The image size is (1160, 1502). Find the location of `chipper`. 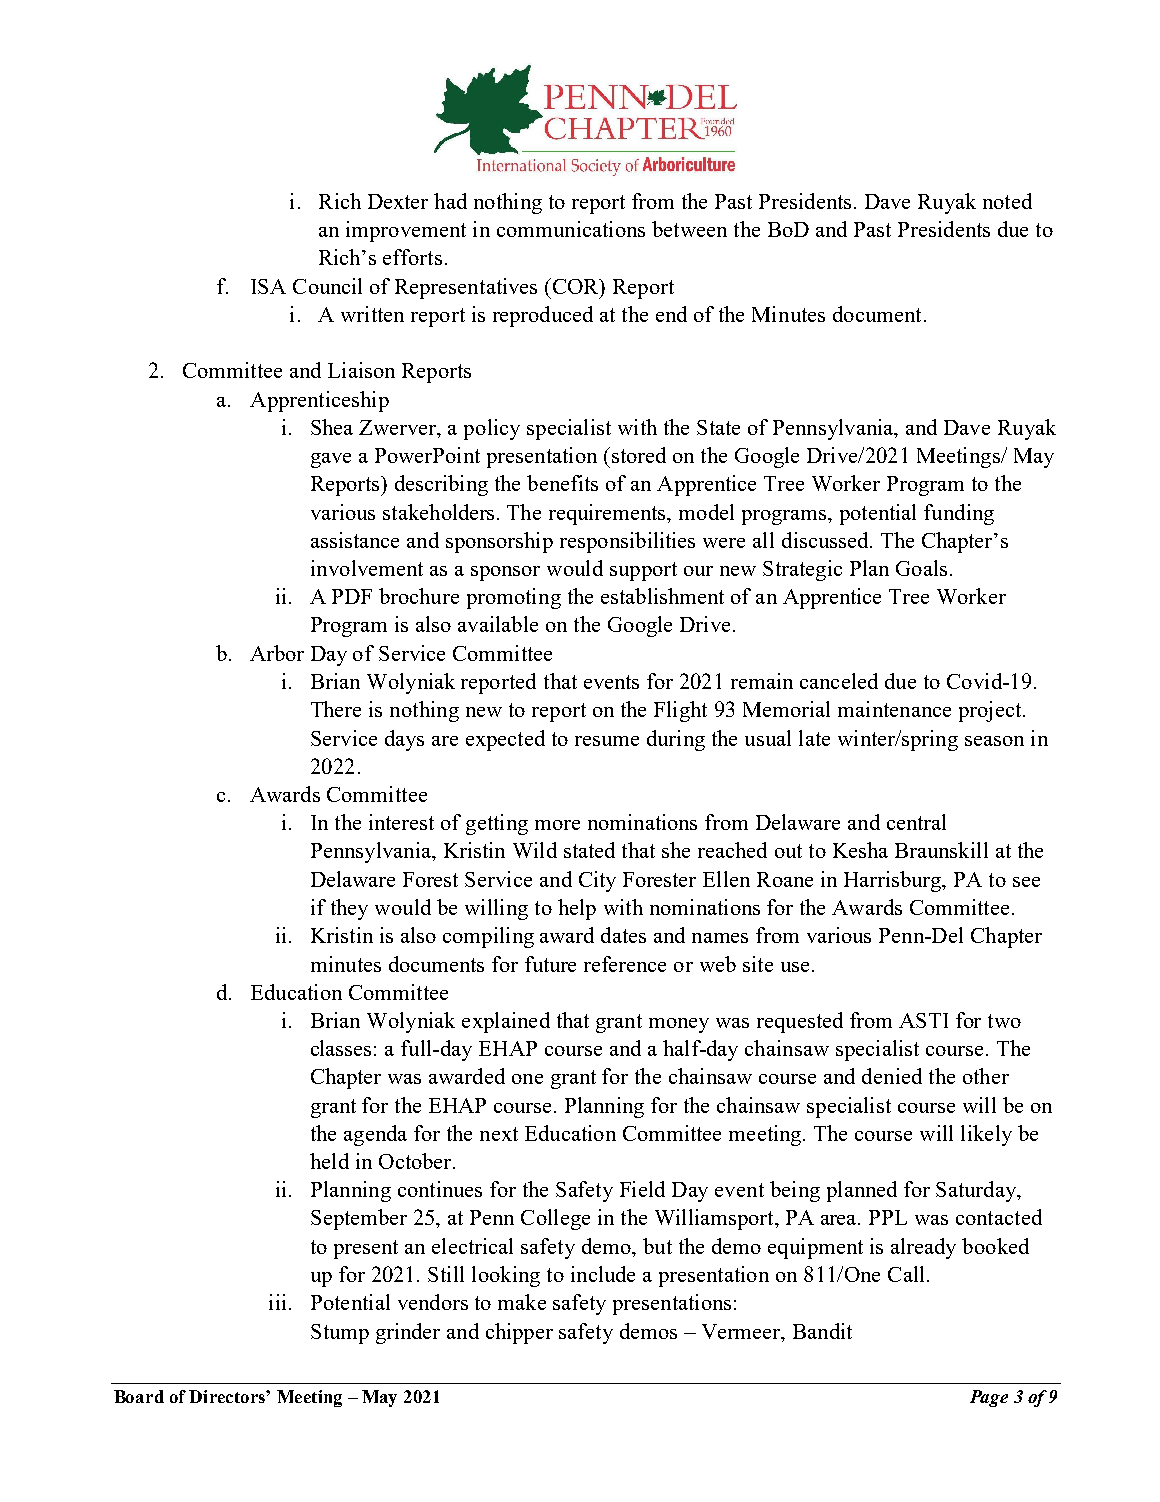

chipper is located at coordinates (519, 1333).
